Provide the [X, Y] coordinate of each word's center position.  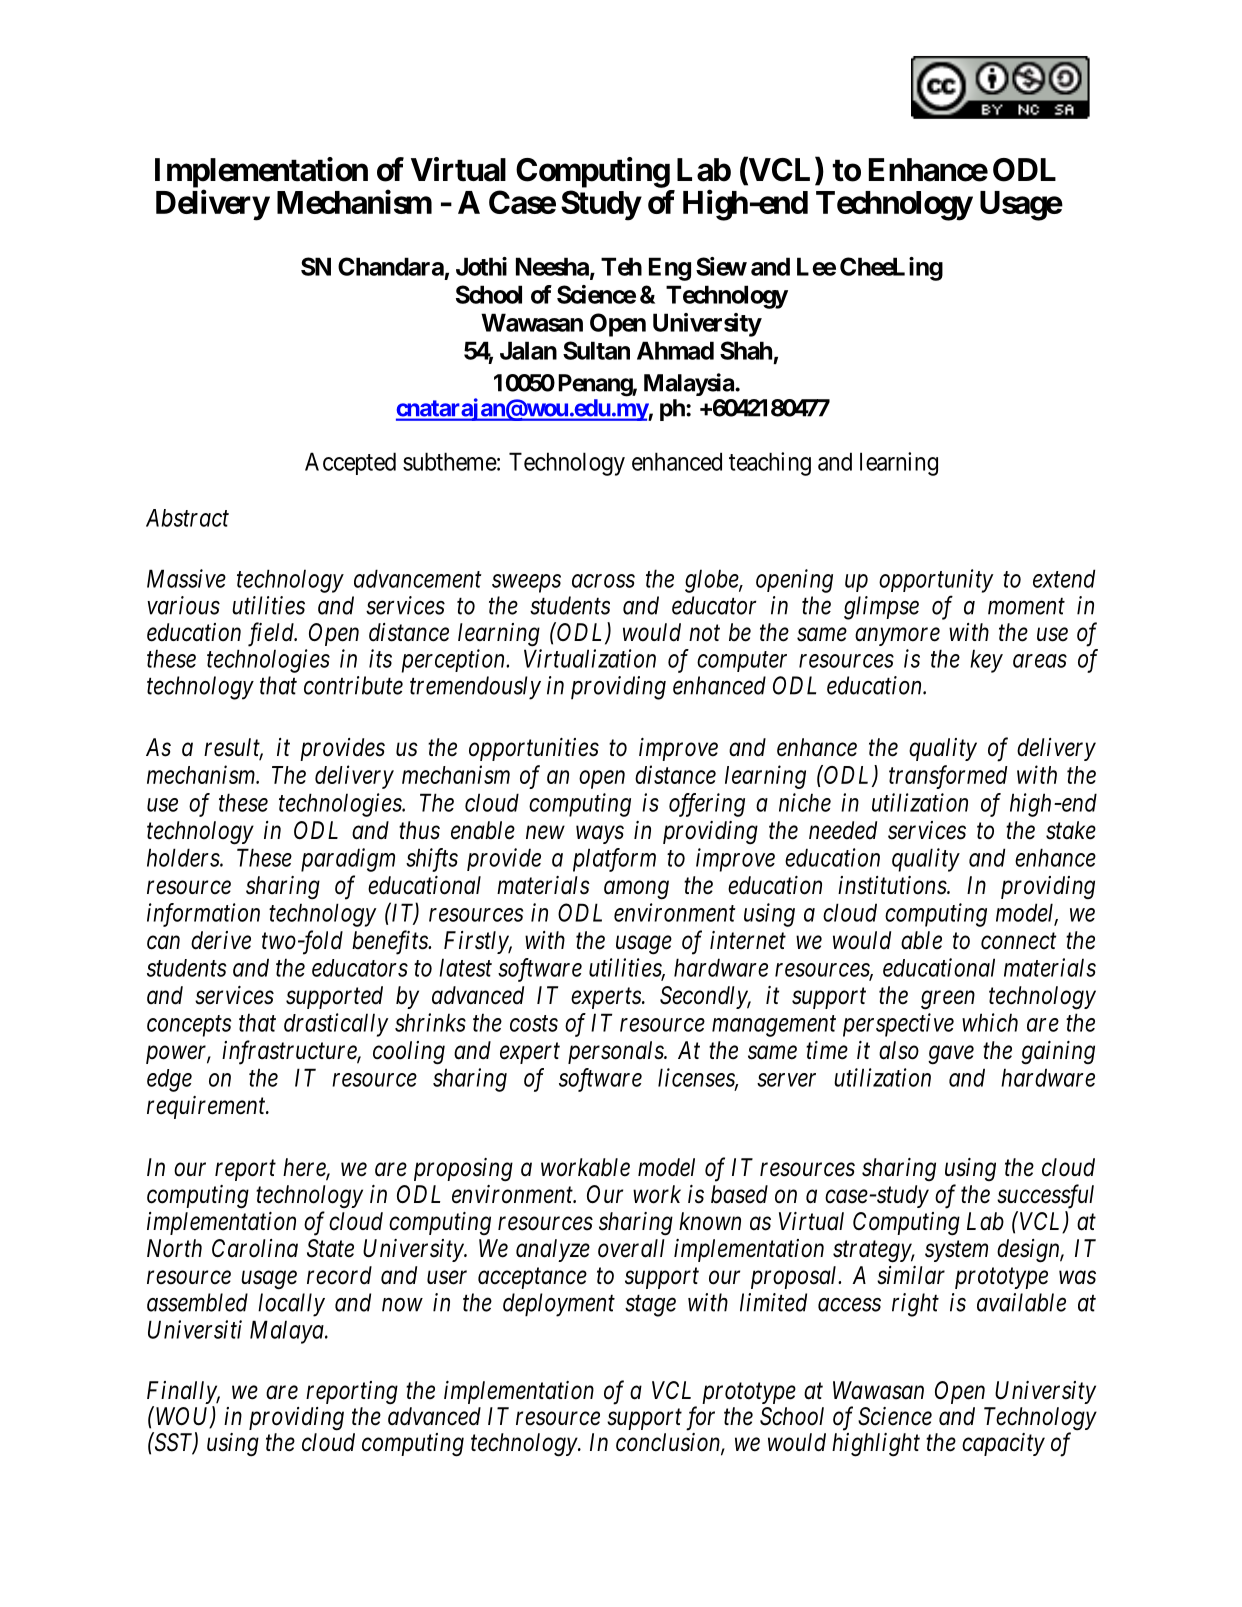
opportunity [936, 581]
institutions [893, 885]
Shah [746, 350]
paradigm [348, 860]
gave [951, 1055]
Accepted [350, 463]
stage [650, 1306]
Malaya [288, 1332]
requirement [207, 1107]
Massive [186, 578]
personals [616, 1052]
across [603, 581]
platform [614, 860]
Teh [621, 266]
